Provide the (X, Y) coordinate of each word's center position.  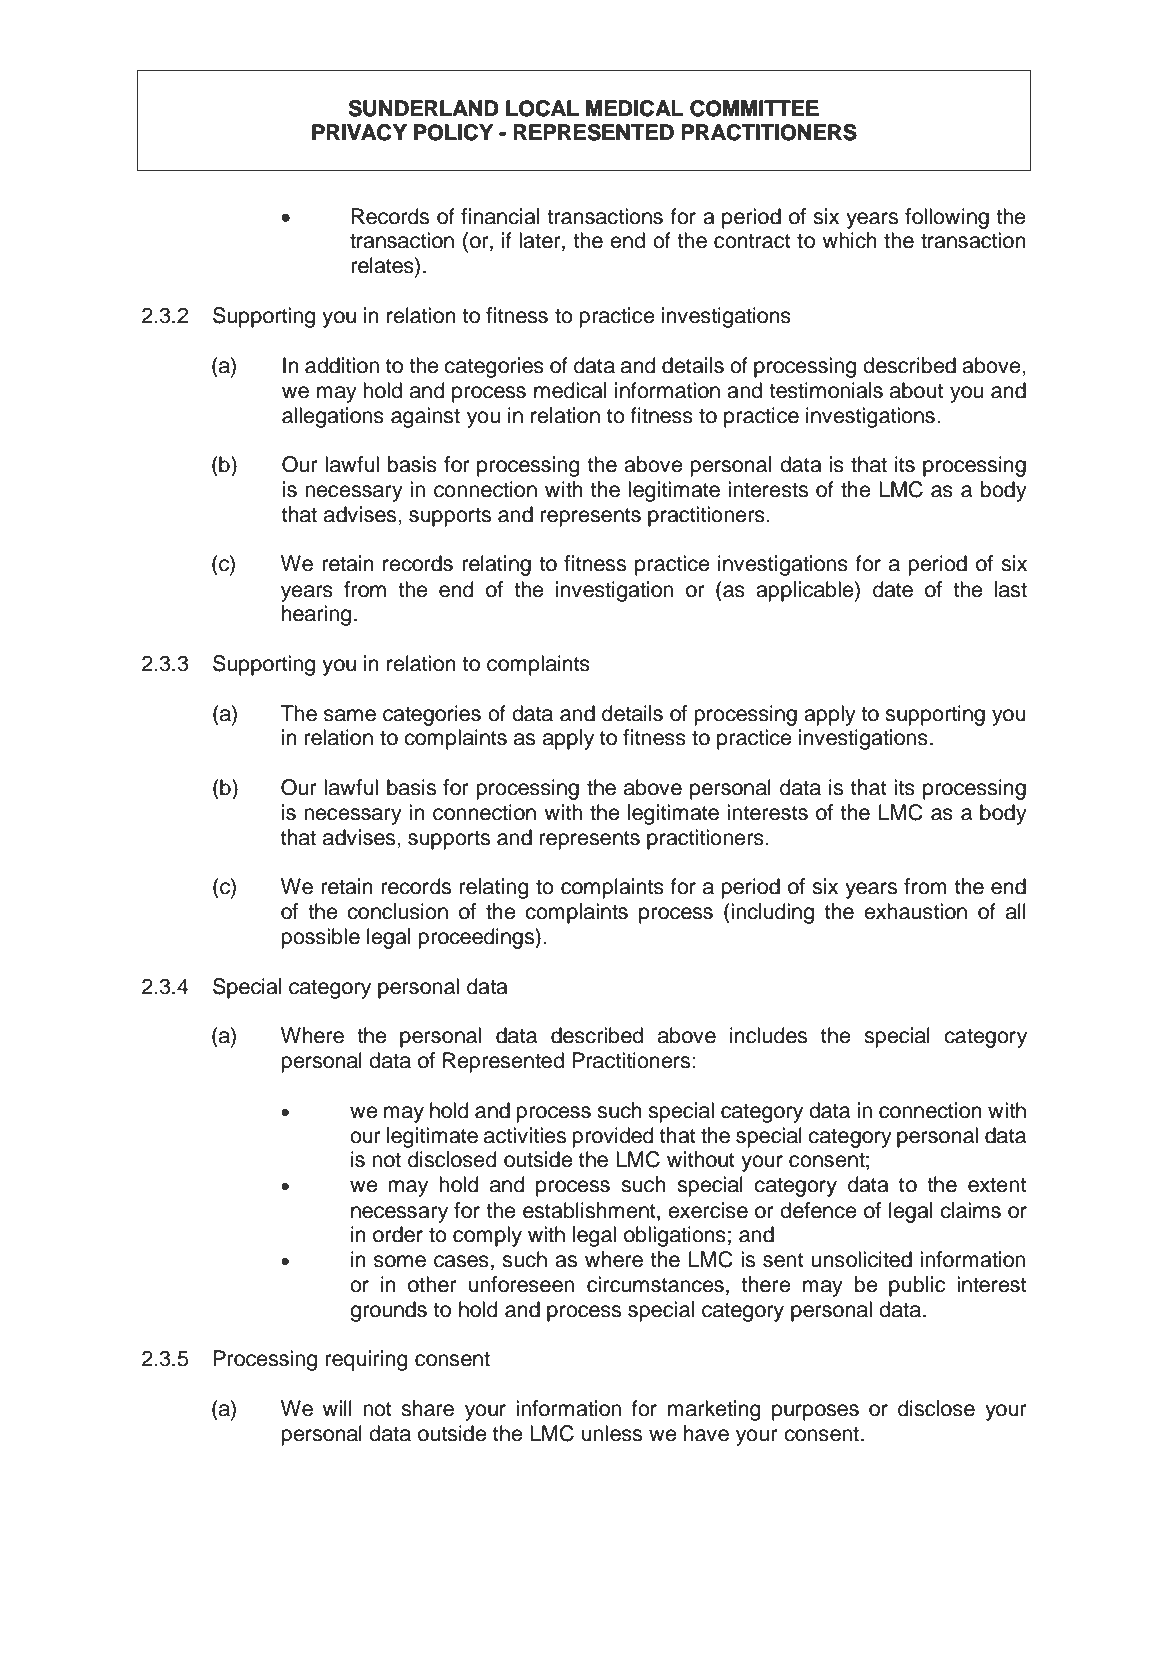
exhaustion (915, 911)
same (350, 715)
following (947, 218)
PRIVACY (359, 132)
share (427, 1408)
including (771, 913)
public (917, 1286)
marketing (714, 1410)
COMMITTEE (754, 108)
